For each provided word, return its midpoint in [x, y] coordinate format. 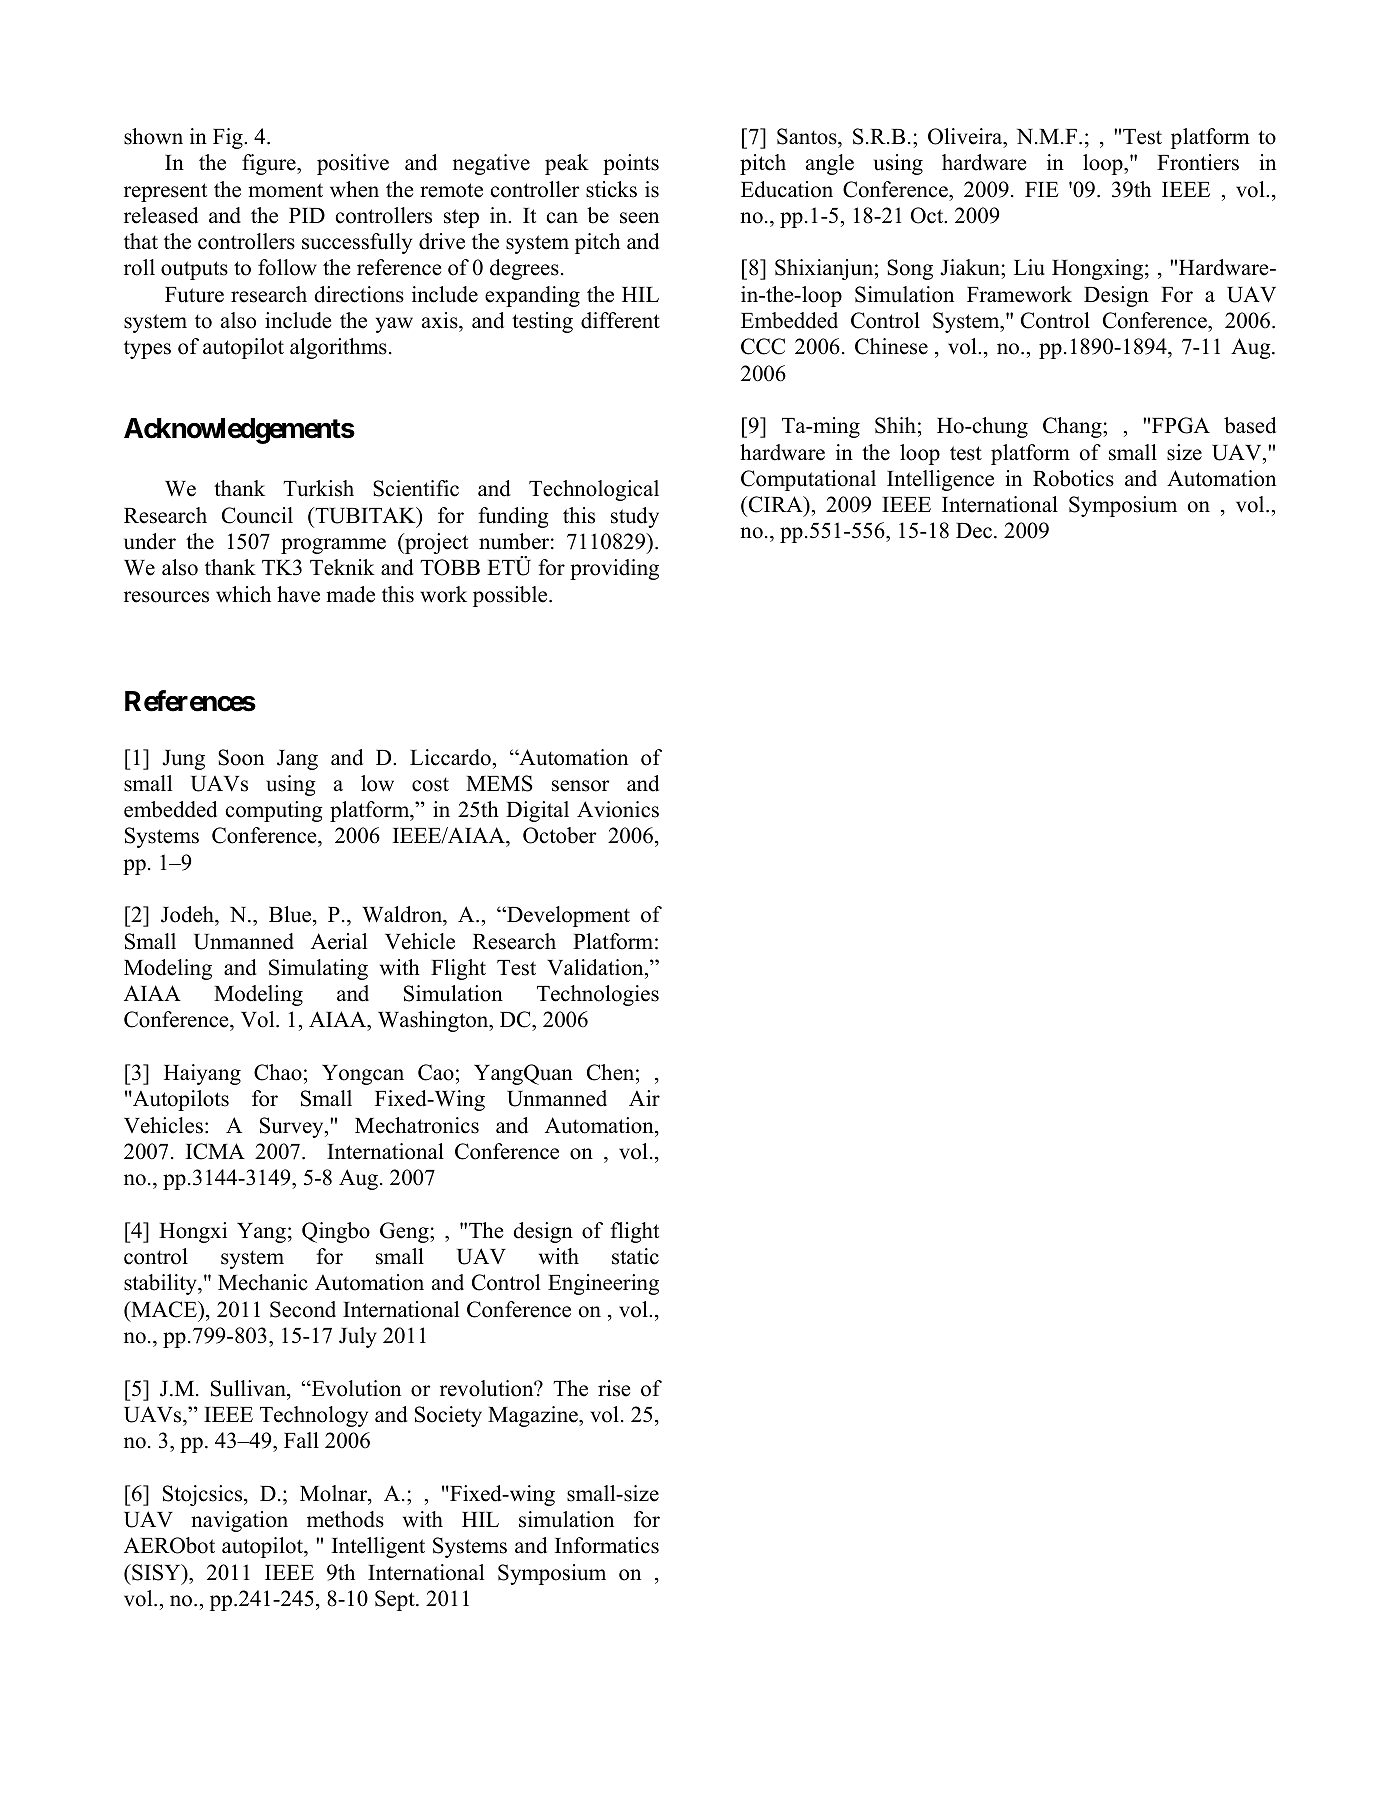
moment [285, 190]
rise [614, 1388]
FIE [1042, 189]
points [631, 164]
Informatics [607, 1545]
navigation [239, 1521]
